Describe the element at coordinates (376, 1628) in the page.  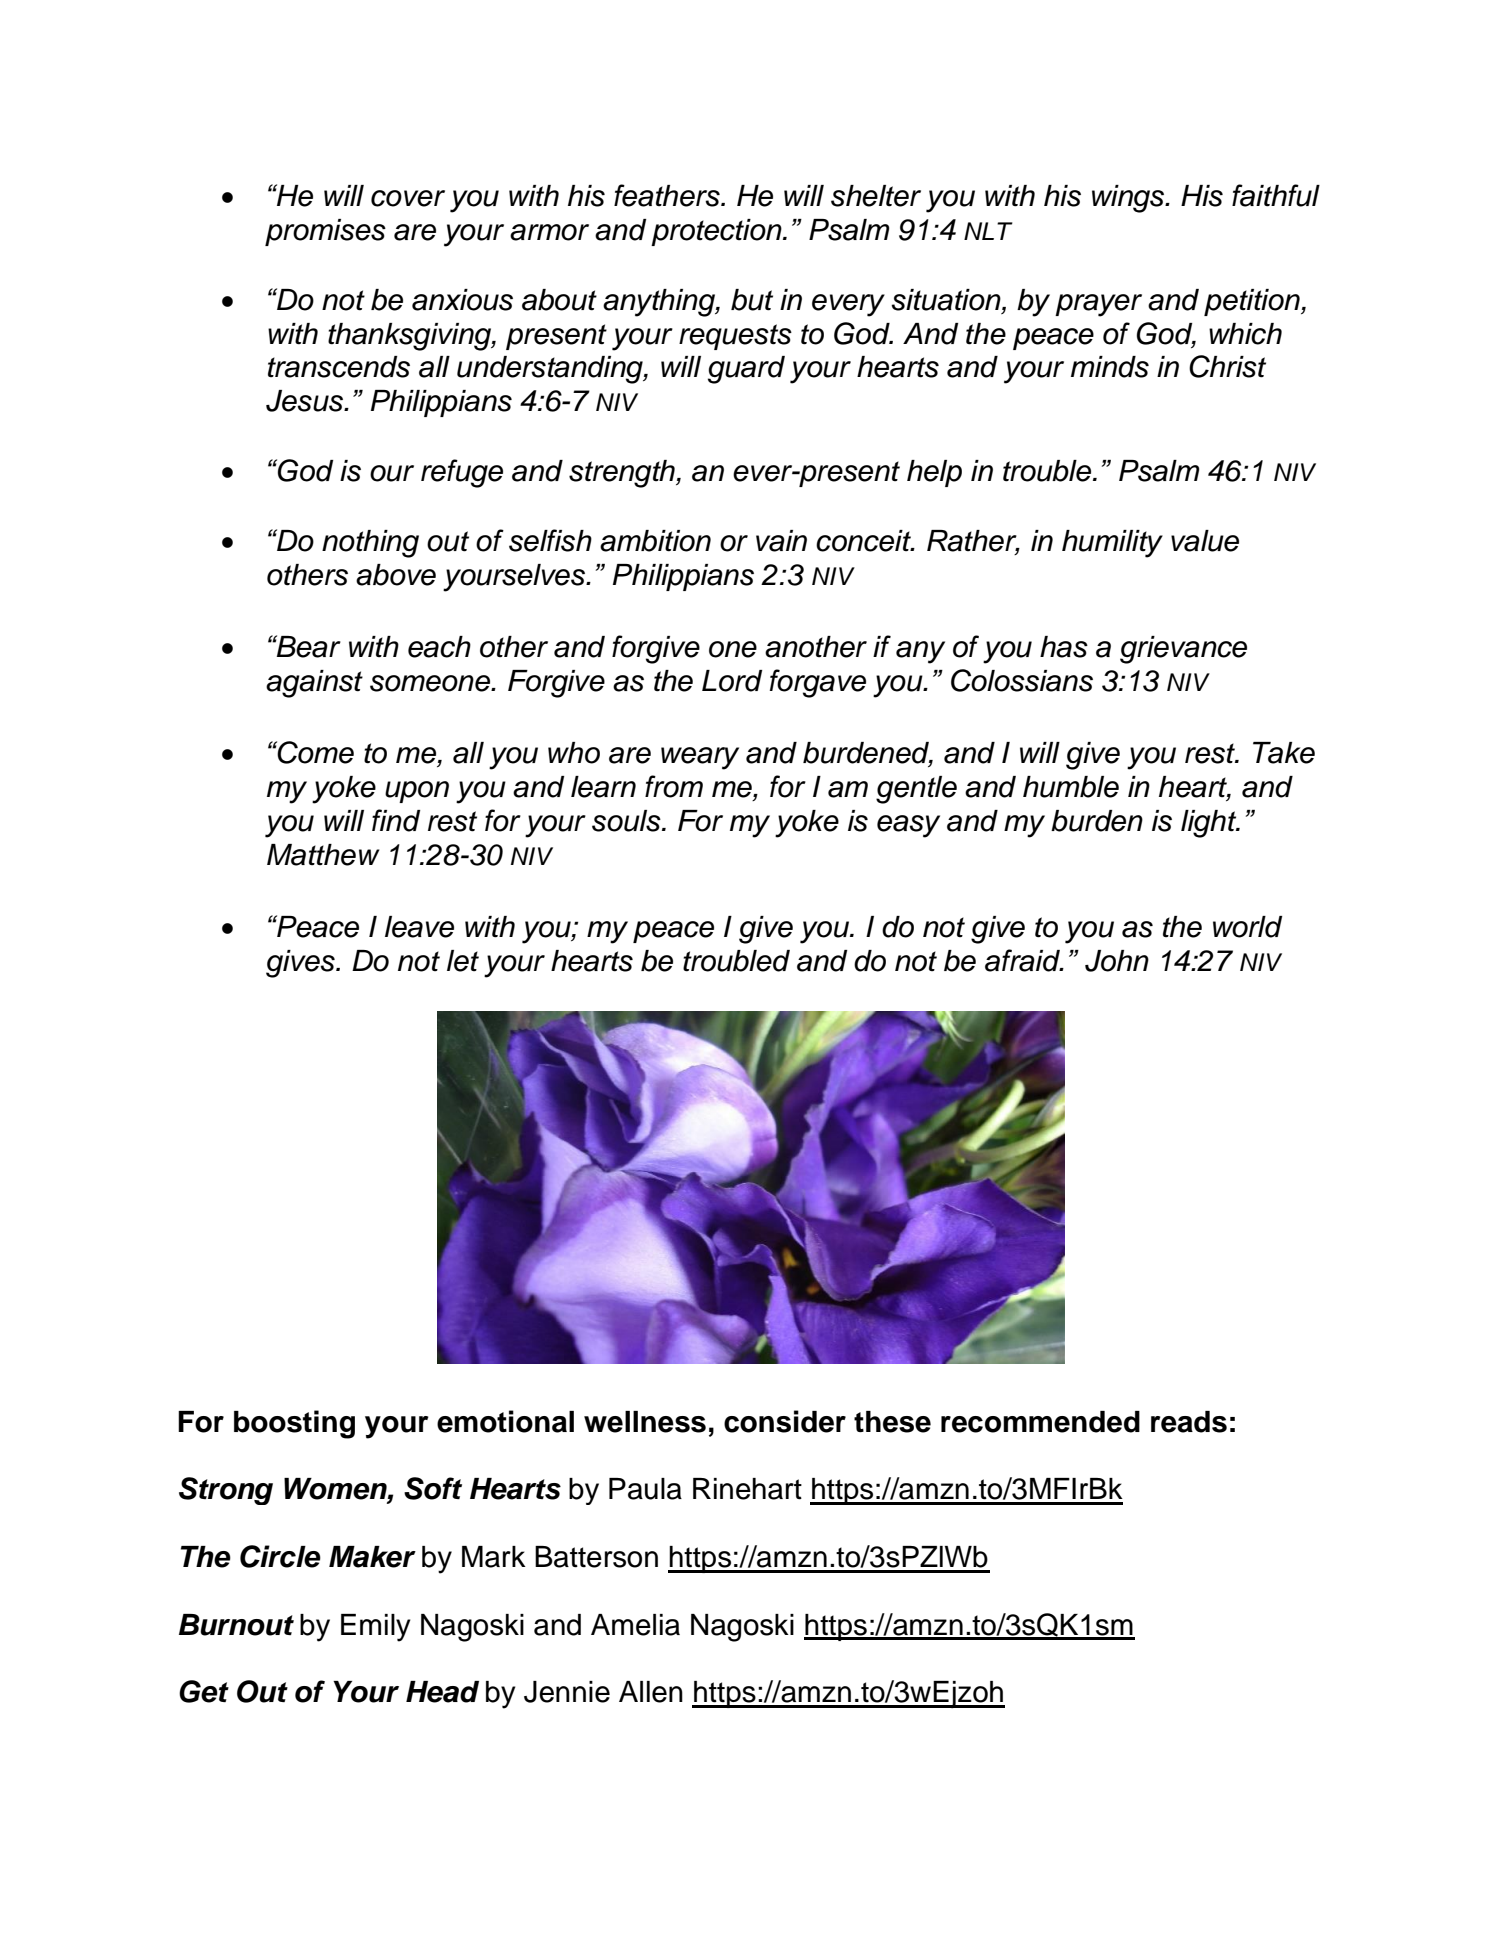
I see `Emily` at that location.
